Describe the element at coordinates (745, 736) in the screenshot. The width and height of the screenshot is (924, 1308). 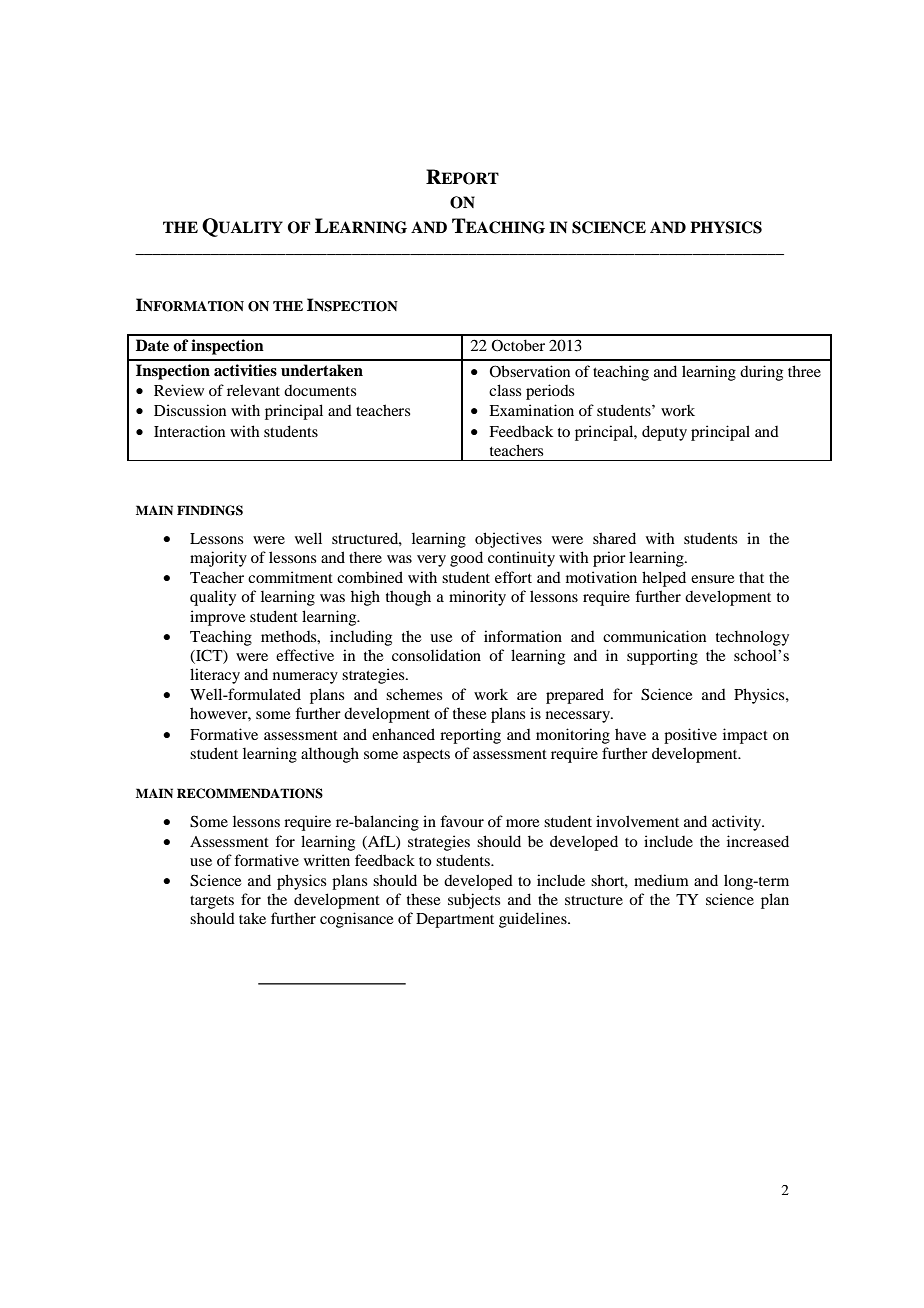
I see `impact` at that location.
